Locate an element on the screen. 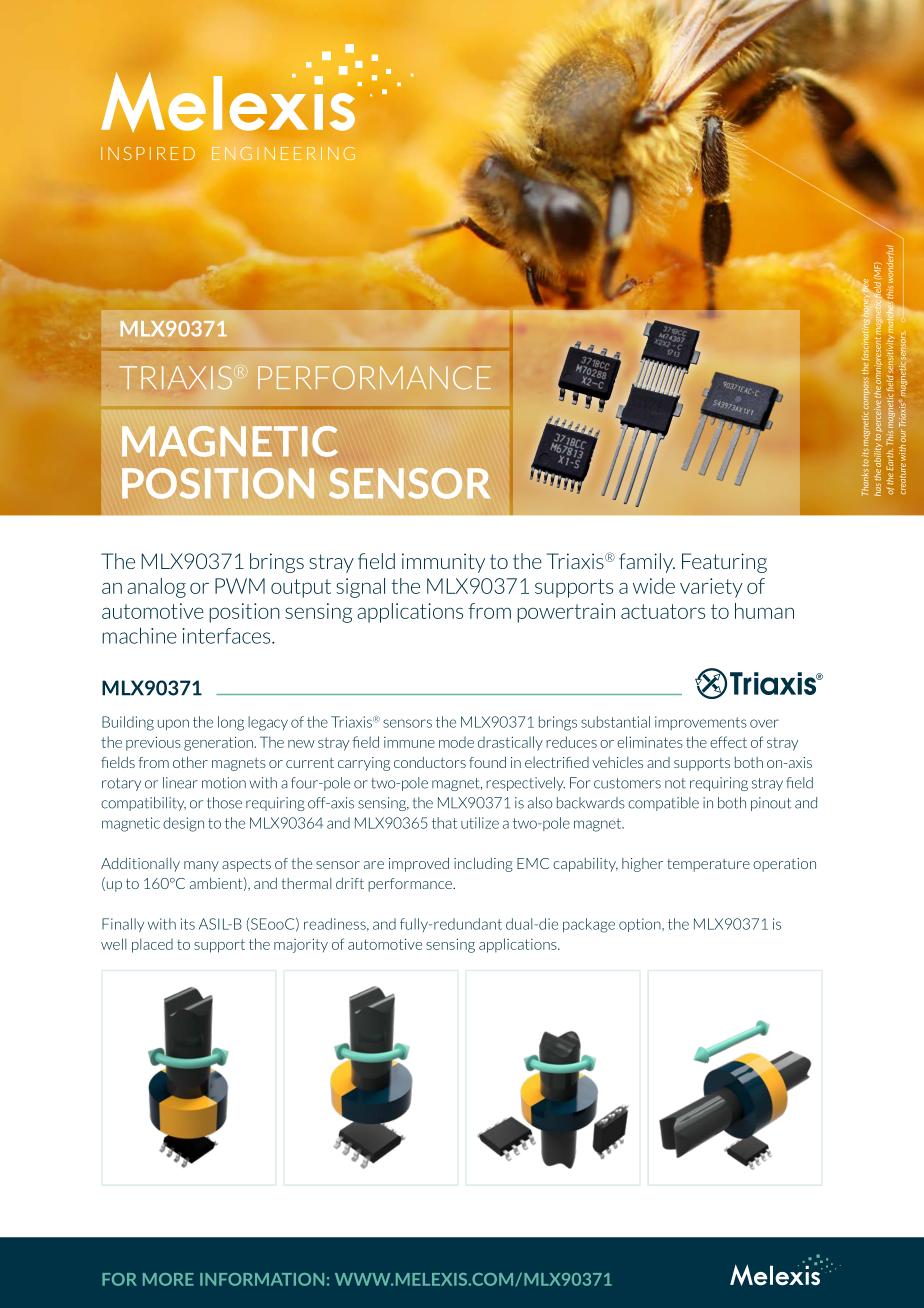 This screenshot has width=924, height=1308. immunity is located at coordinates (443, 563).
